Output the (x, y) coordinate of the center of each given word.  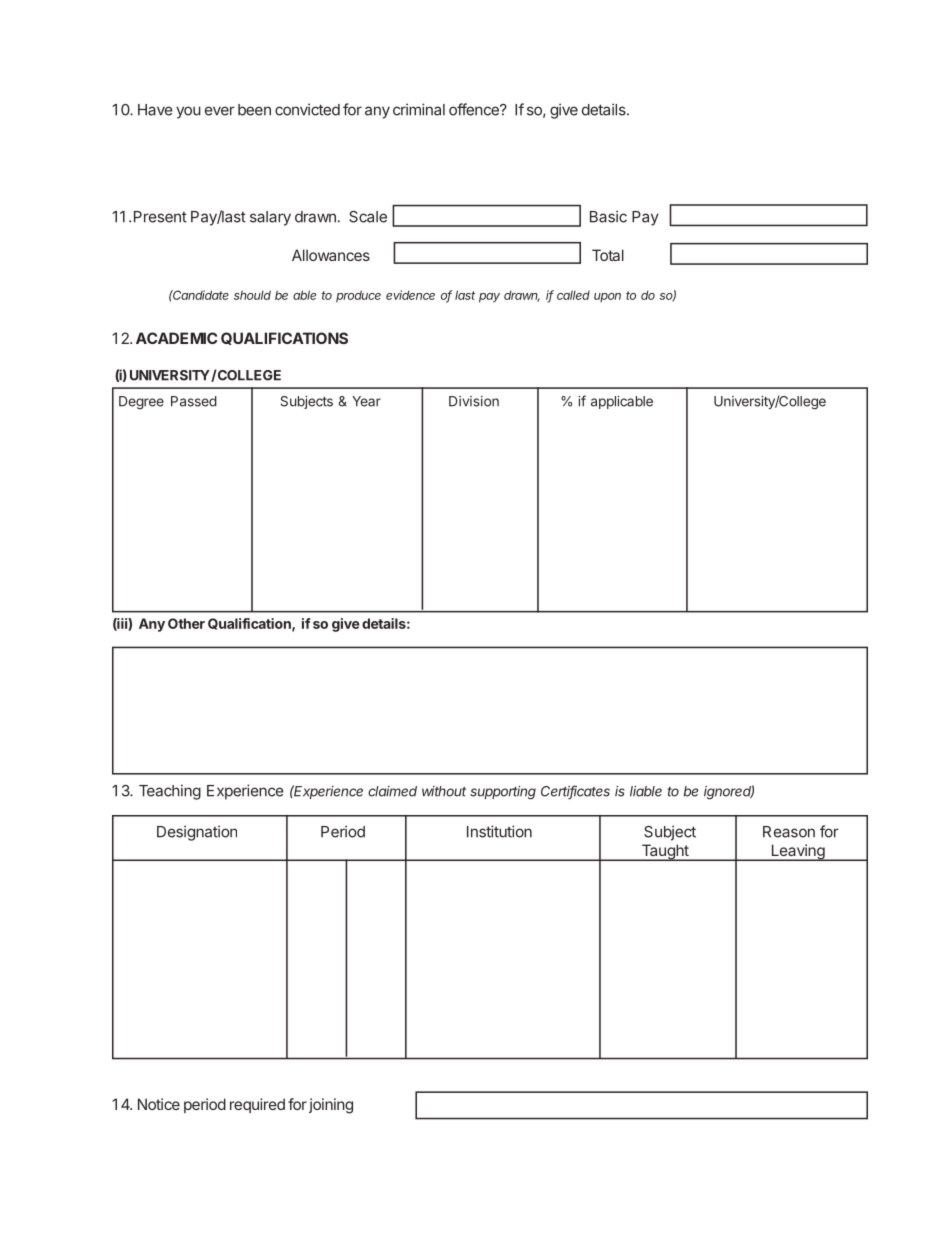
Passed (194, 401)
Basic (608, 216)
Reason (789, 832)
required (257, 1105)
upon (607, 297)
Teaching (170, 792)
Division (474, 401)
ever (220, 111)
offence (475, 109)
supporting (503, 793)
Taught (664, 852)
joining (331, 1106)
